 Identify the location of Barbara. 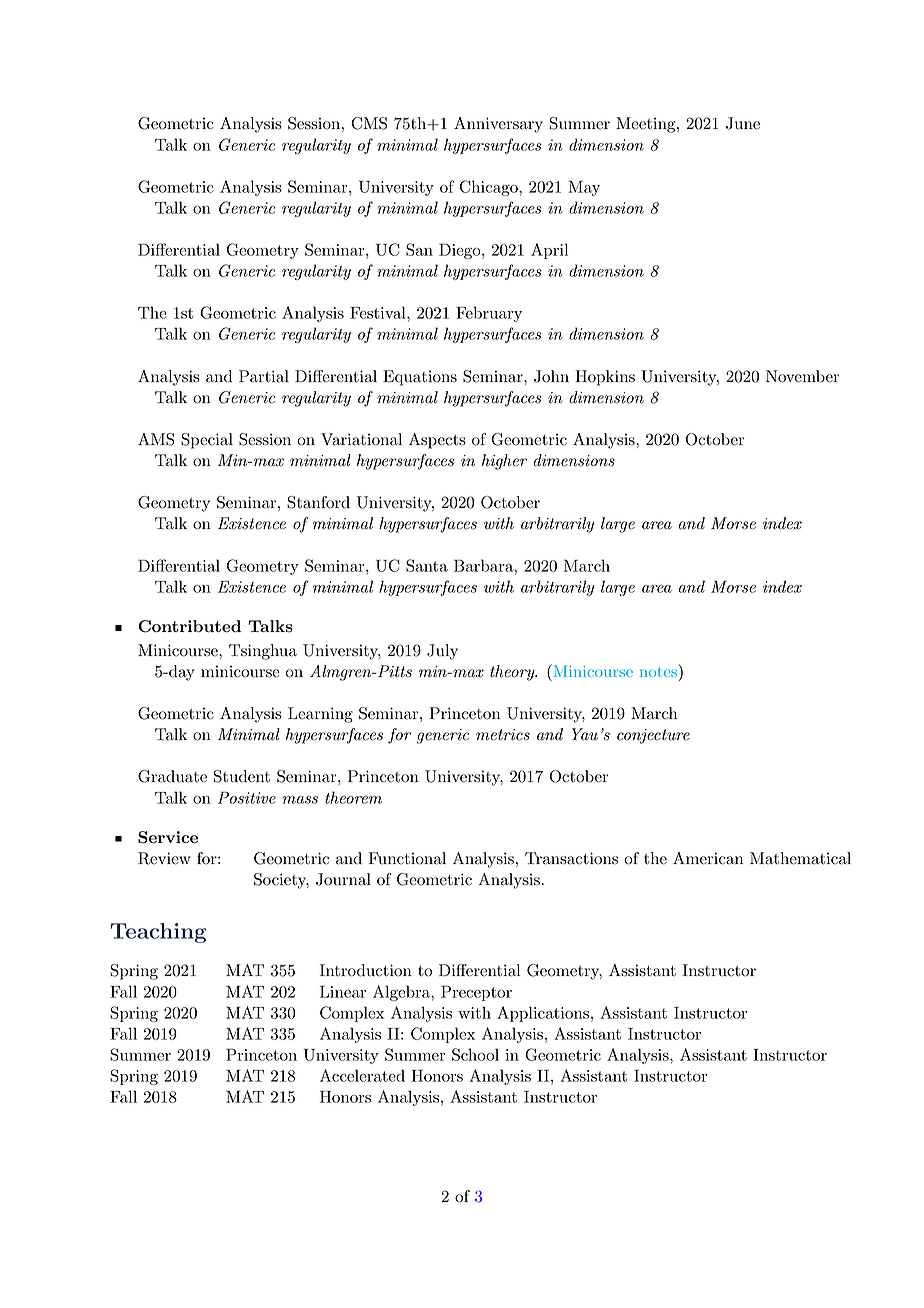
(484, 565).
